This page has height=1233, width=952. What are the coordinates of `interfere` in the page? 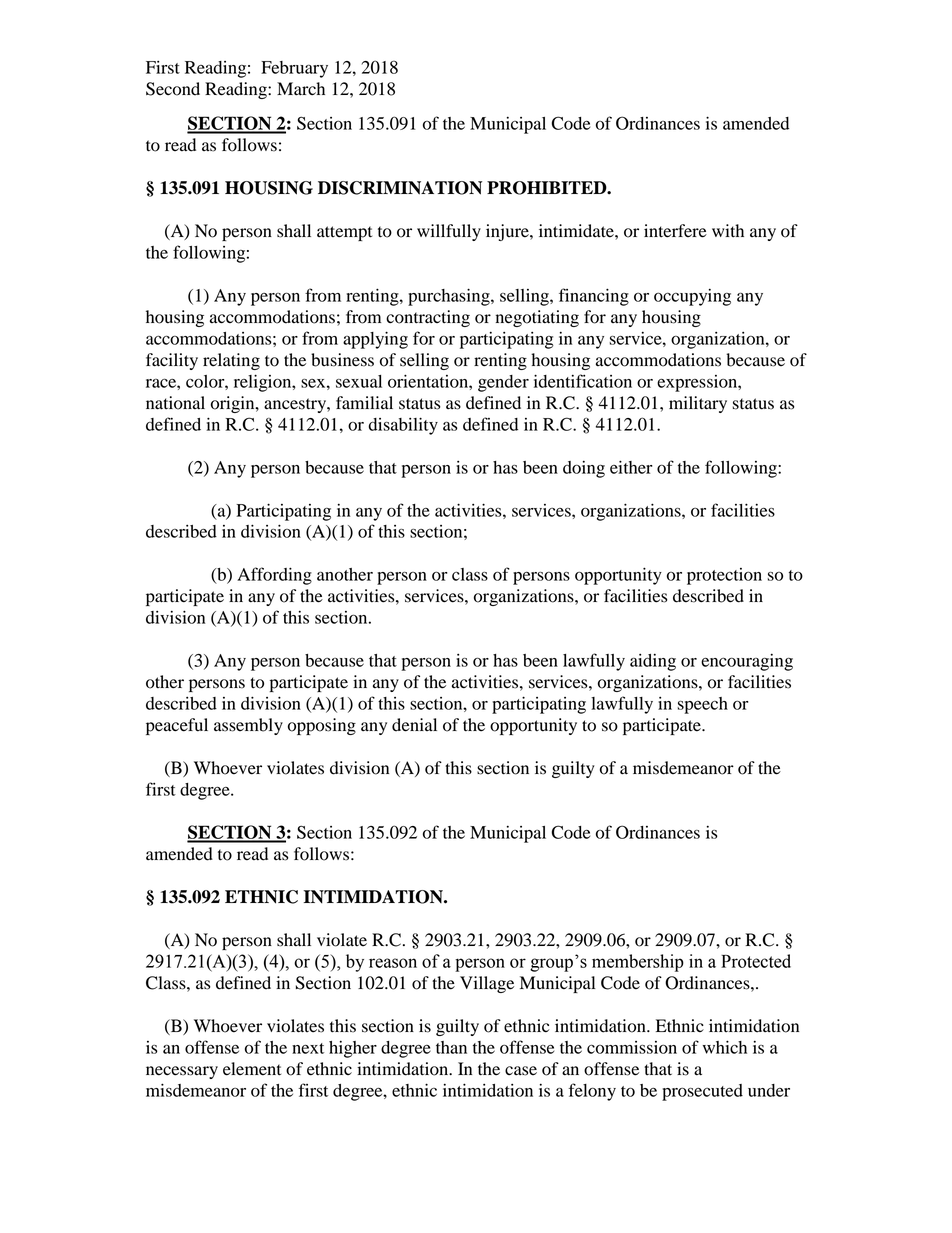 It's located at (675, 231).
